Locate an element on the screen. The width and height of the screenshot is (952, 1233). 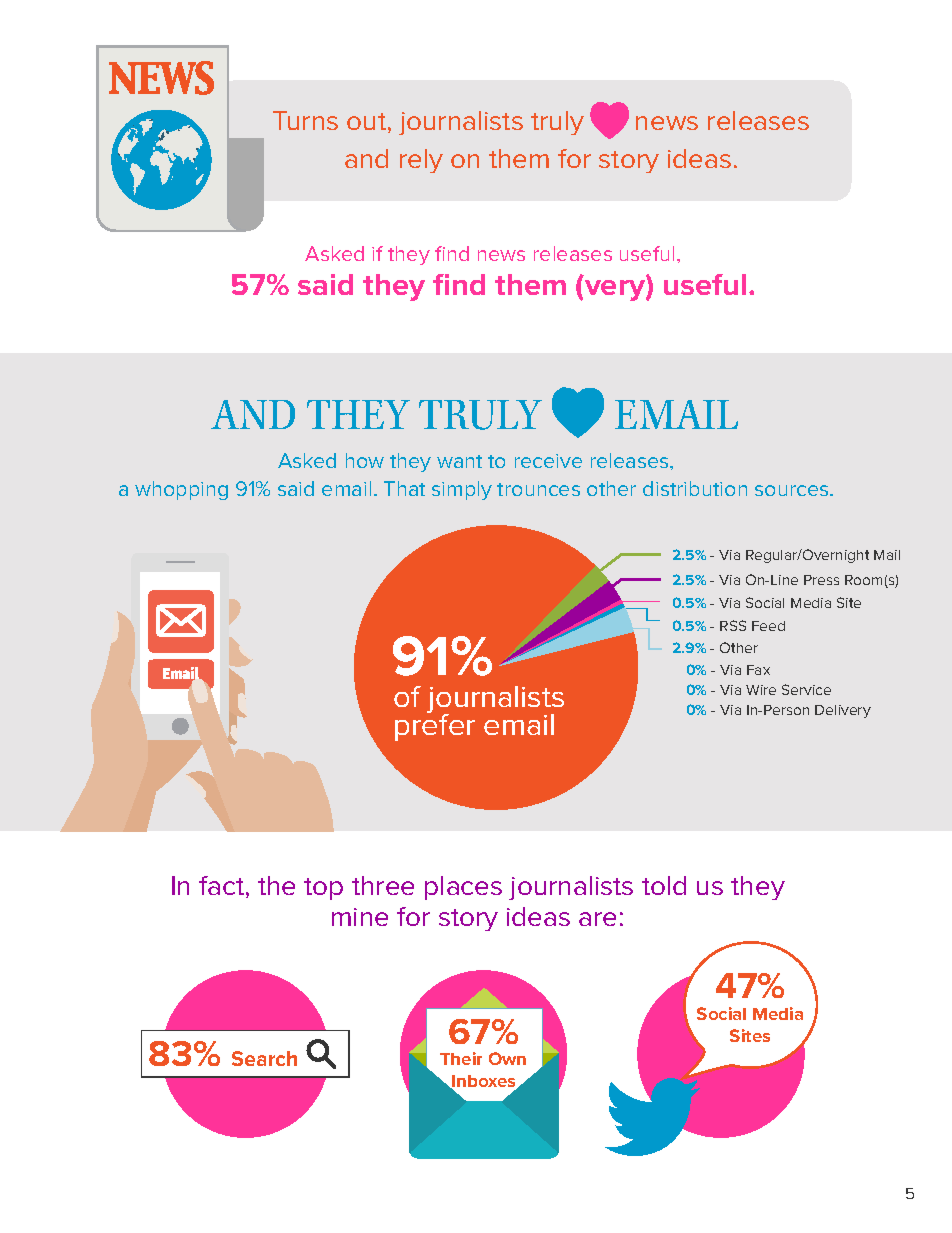
sources is located at coordinates (793, 490).
